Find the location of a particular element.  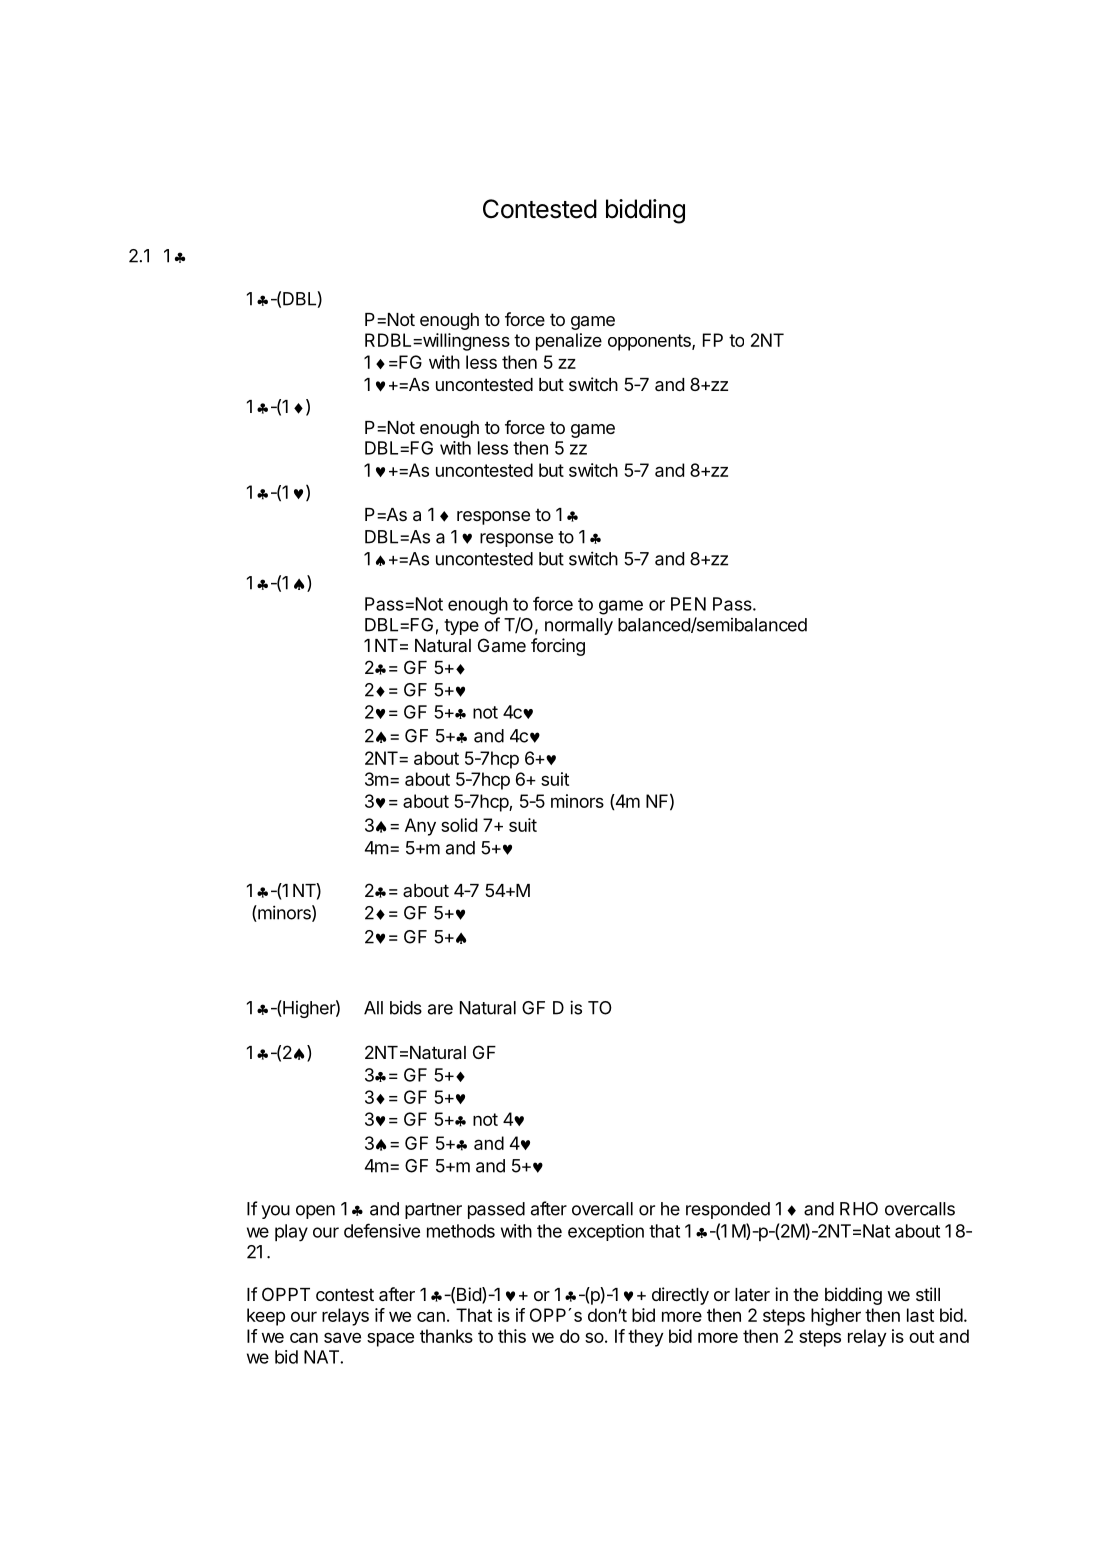

type is located at coordinates (461, 627).
